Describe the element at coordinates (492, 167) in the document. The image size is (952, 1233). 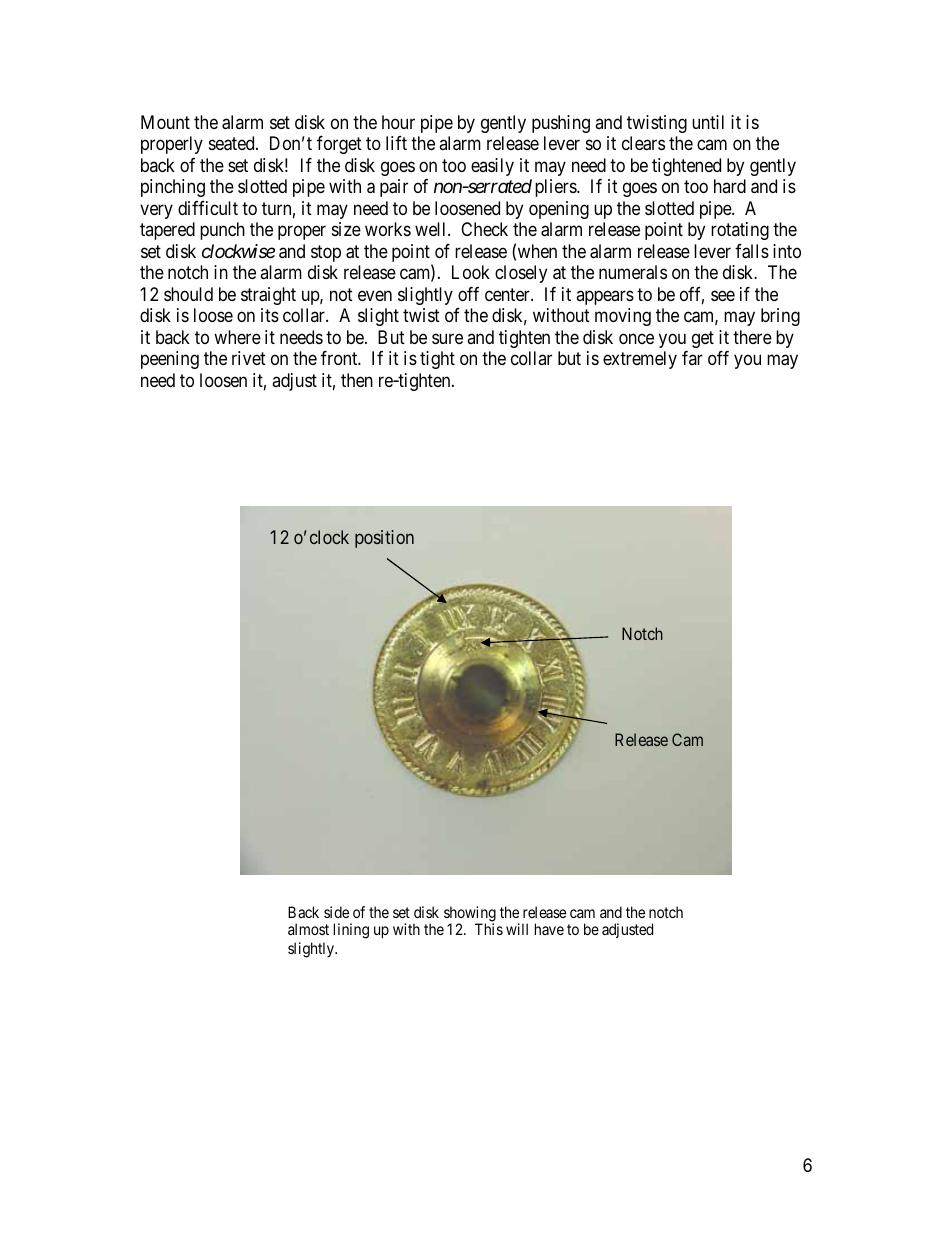
I see `easily` at that location.
